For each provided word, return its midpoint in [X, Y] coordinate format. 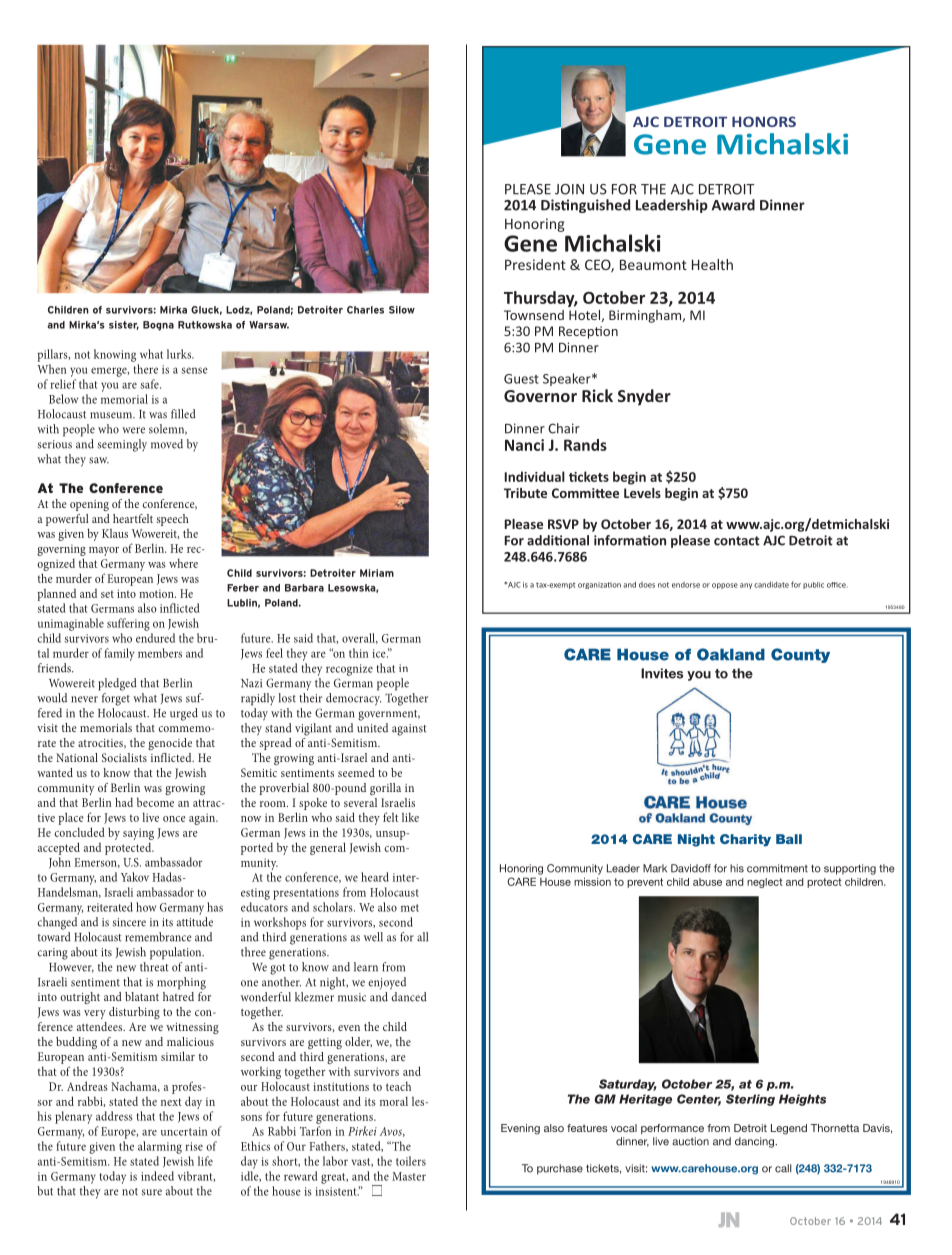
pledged [117, 684]
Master [409, 1176]
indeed [157, 1176]
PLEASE [528, 189]
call [783, 1168]
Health [712, 264]
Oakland [731, 654]
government [389, 715]
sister [124, 325]
